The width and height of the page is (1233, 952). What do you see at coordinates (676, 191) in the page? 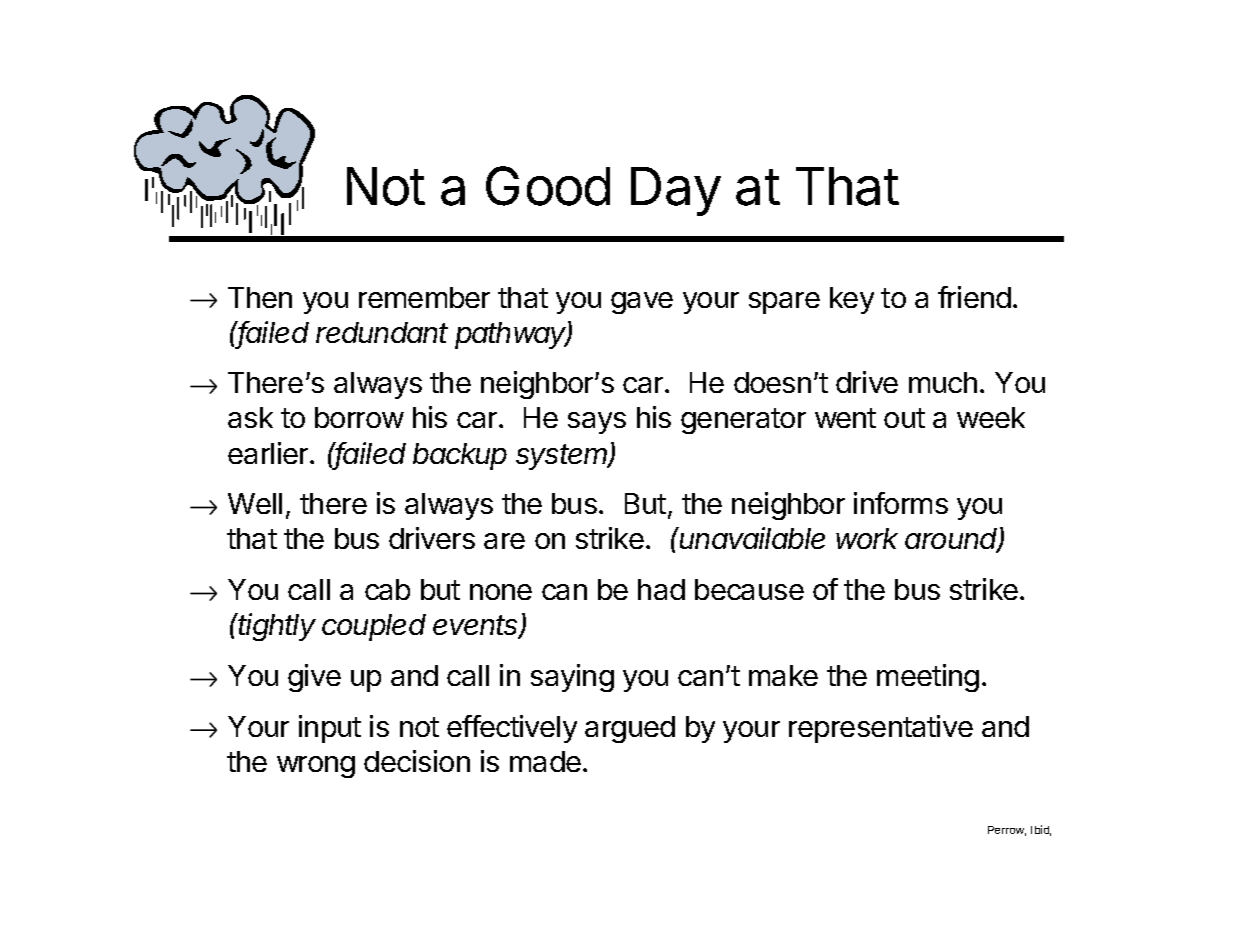
I see `Day` at bounding box center [676, 191].
